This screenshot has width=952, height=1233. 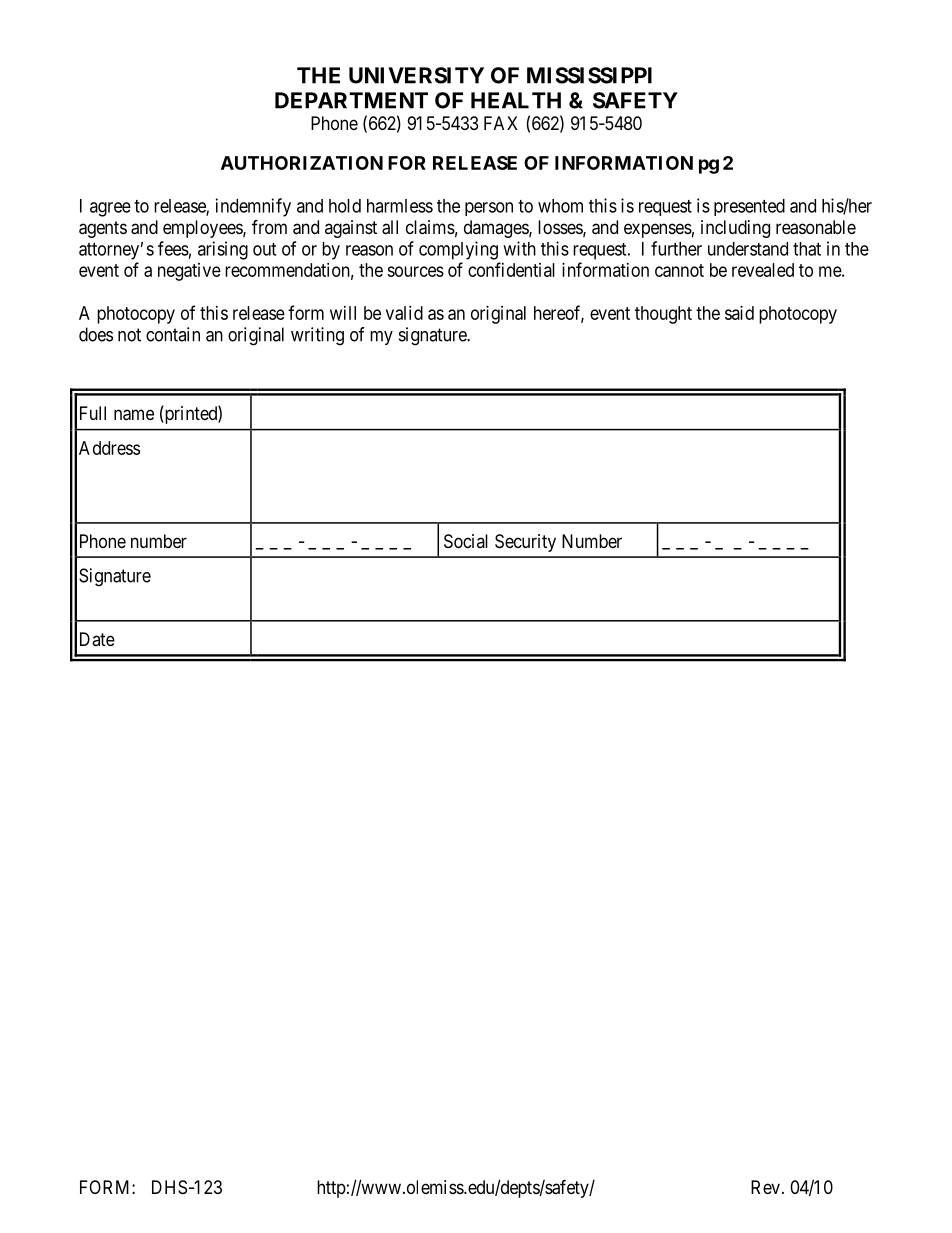 I want to click on indemnify, so click(x=253, y=207).
